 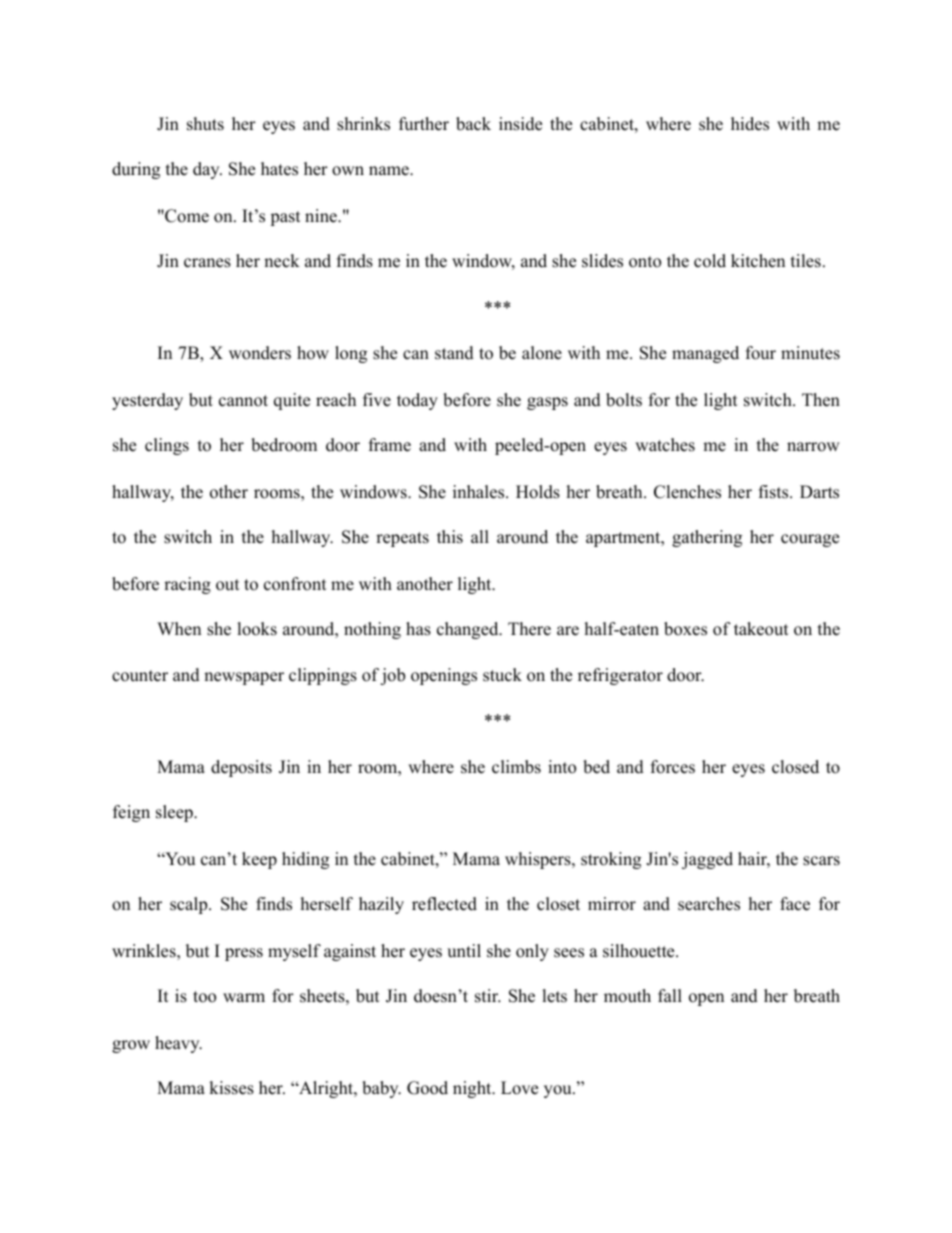 I want to click on night, so click(x=473, y=1089).
